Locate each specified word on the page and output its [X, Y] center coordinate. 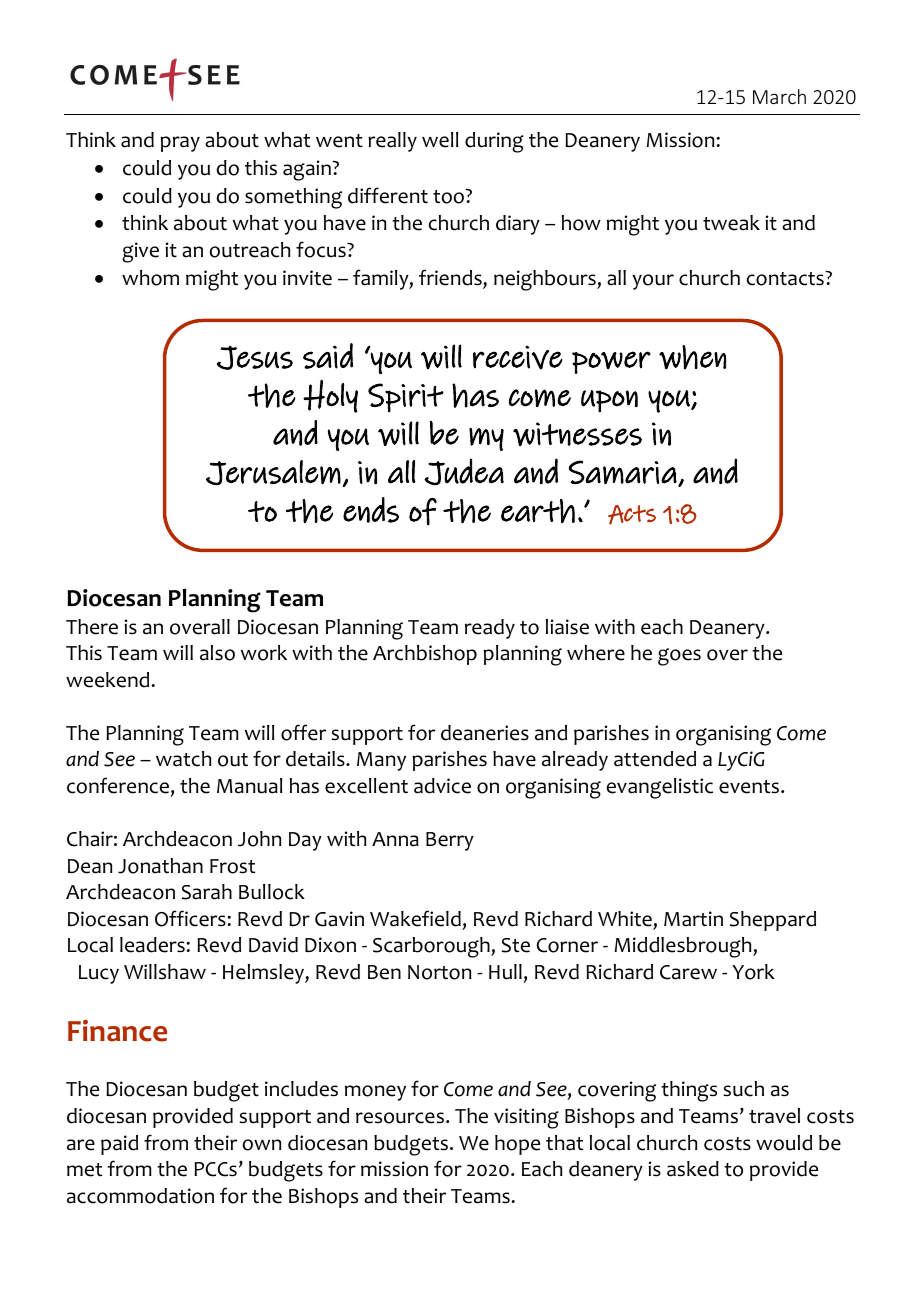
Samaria [624, 473]
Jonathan [160, 866]
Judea [464, 471]
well [440, 140]
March [779, 96]
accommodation [140, 1196]
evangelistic [660, 788]
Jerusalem [273, 472]
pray [180, 144]
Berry [450, 841]
